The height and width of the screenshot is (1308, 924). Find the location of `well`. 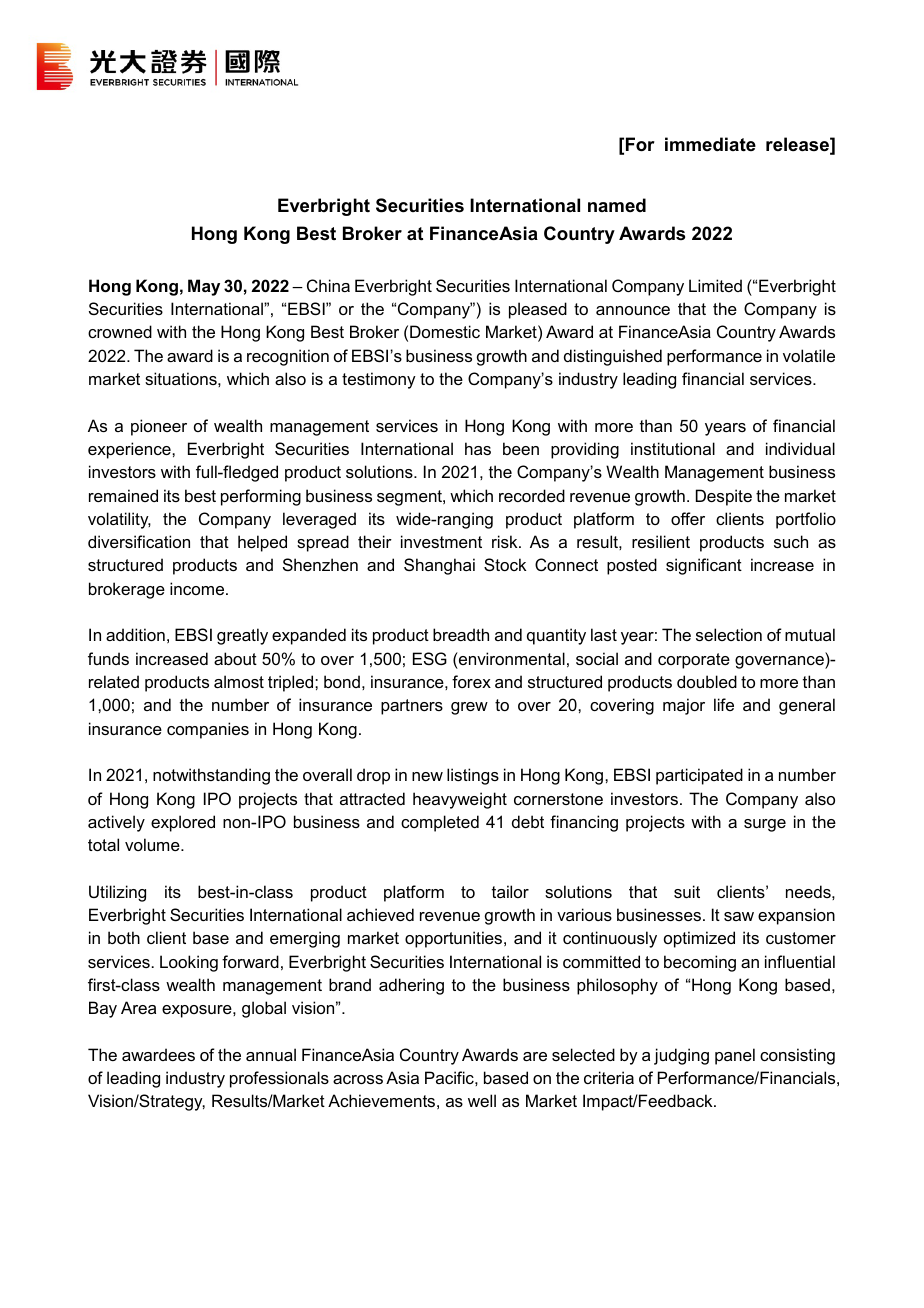

well is located at coordinates (482, 1100).
